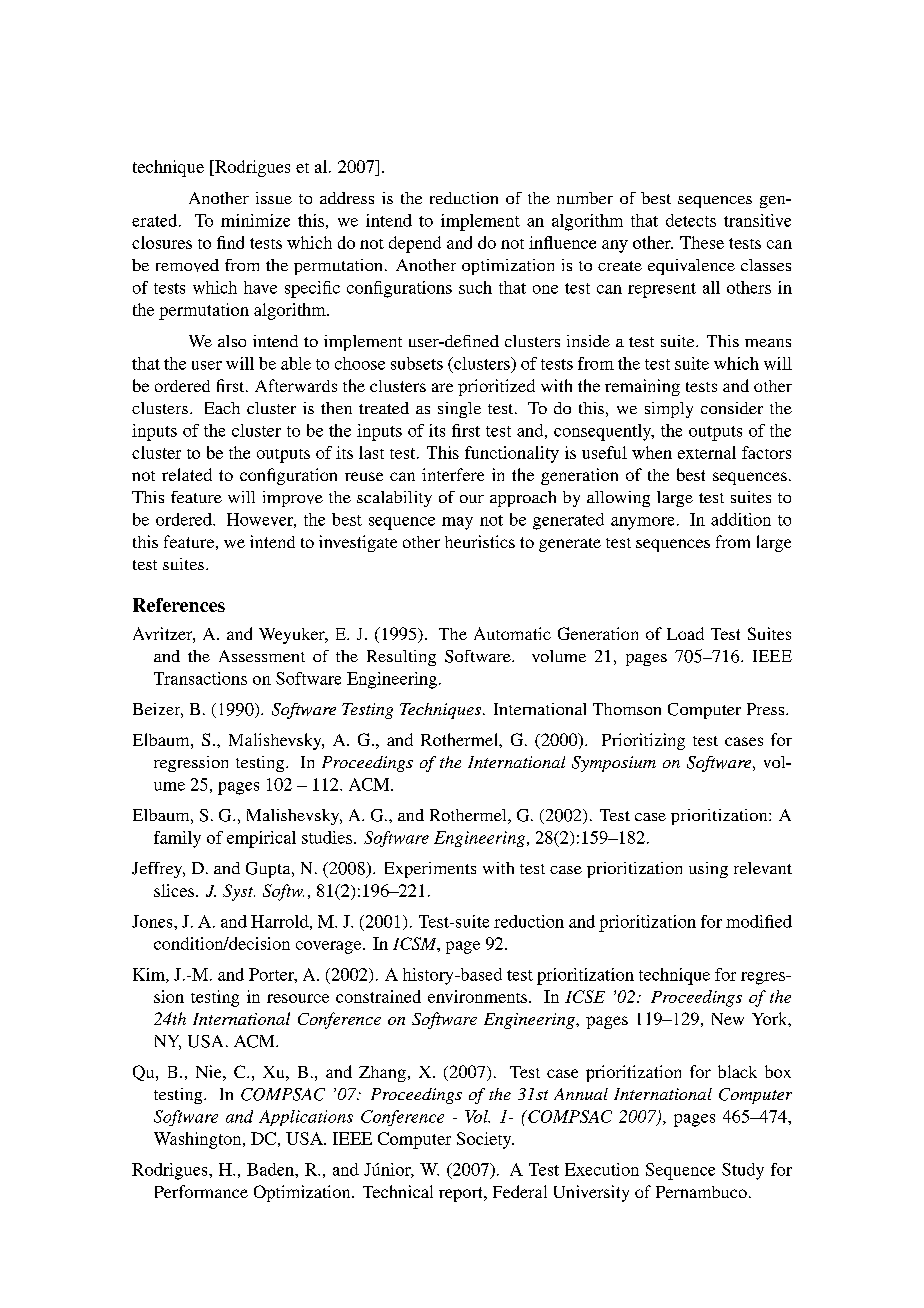 This screenshot has height=1308, width=924. What do you see at coordinates (691, 220) in the screenshot?
I see `detects` at bounding box center [691, 220].
